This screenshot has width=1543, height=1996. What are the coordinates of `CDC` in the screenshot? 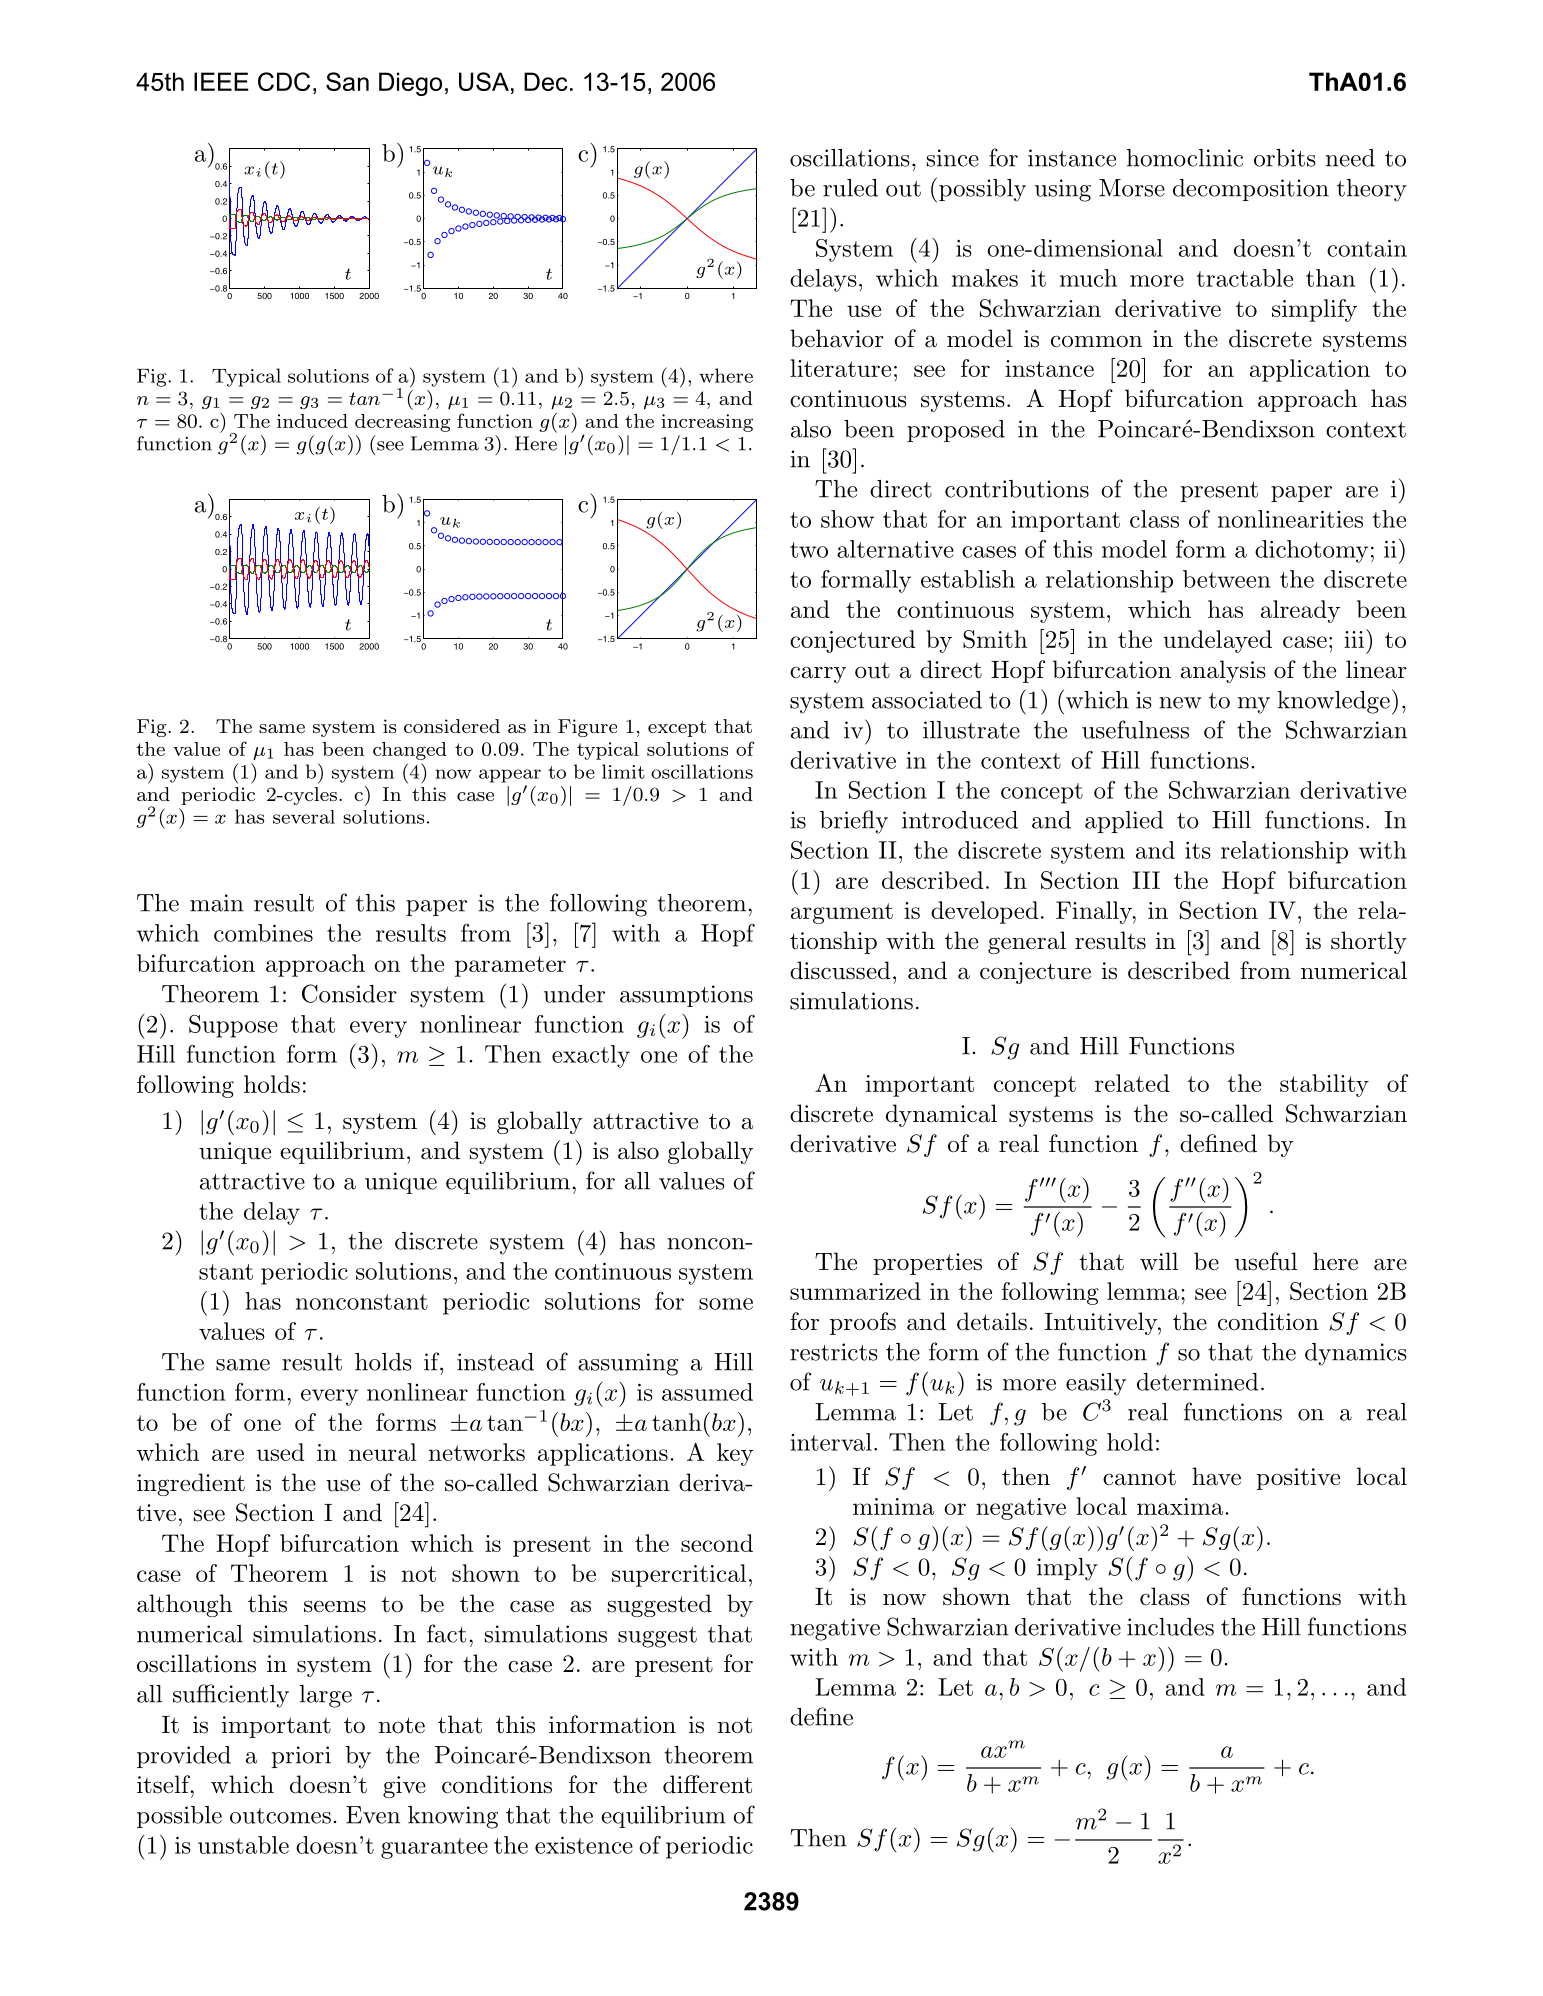 It's located at (284, 81).
